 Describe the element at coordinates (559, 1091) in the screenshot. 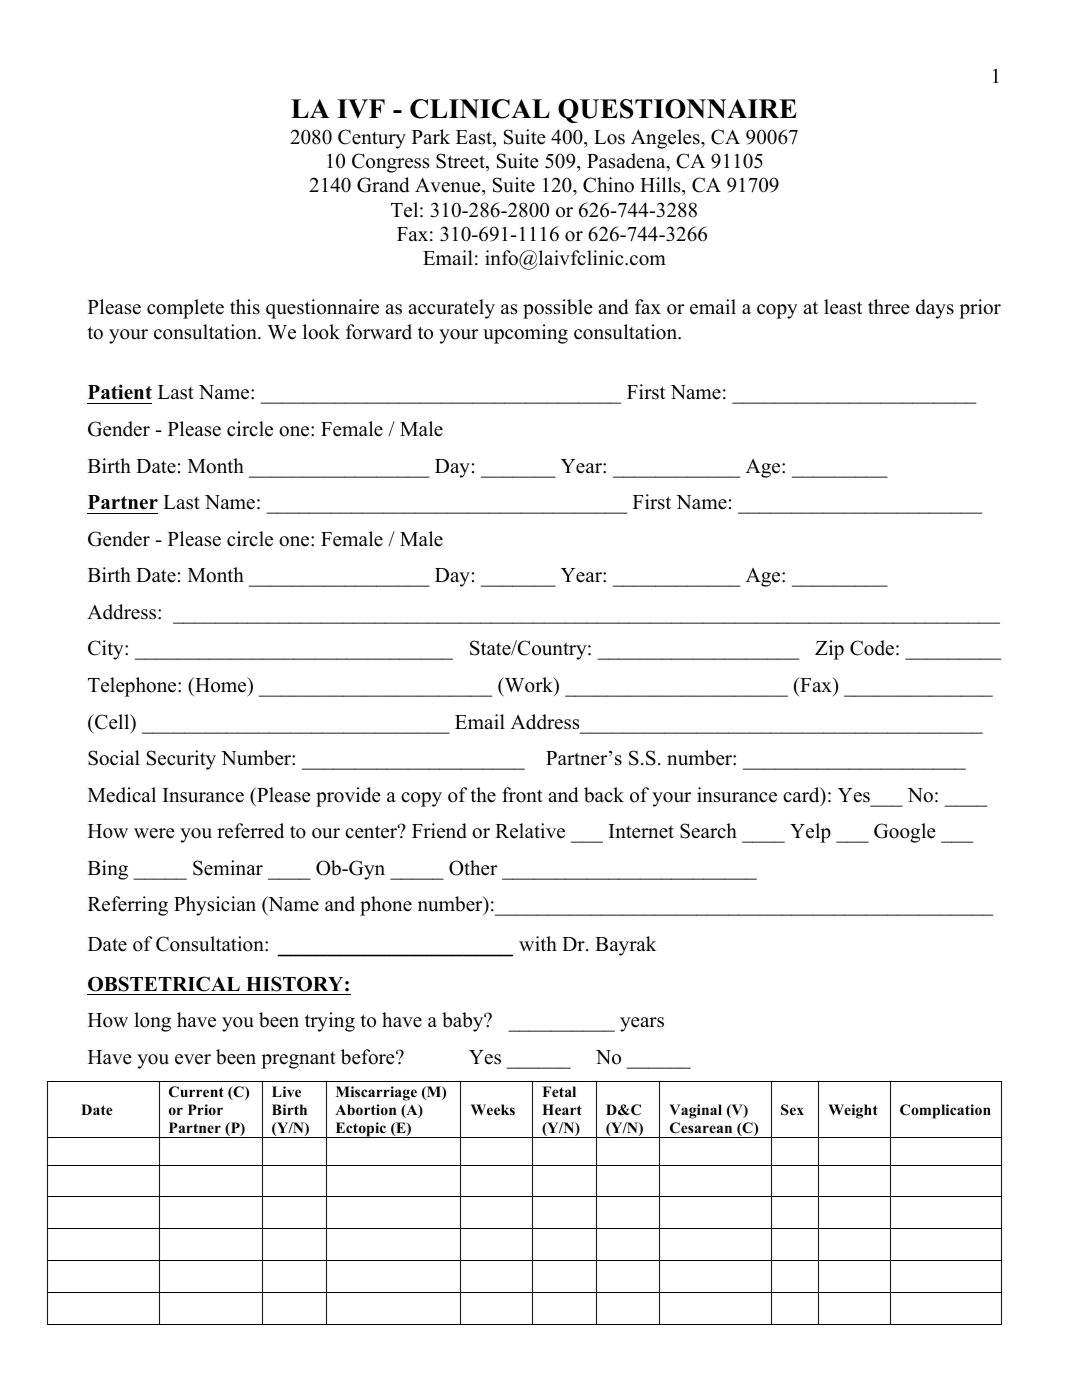

I see `Fetal` at that location.
